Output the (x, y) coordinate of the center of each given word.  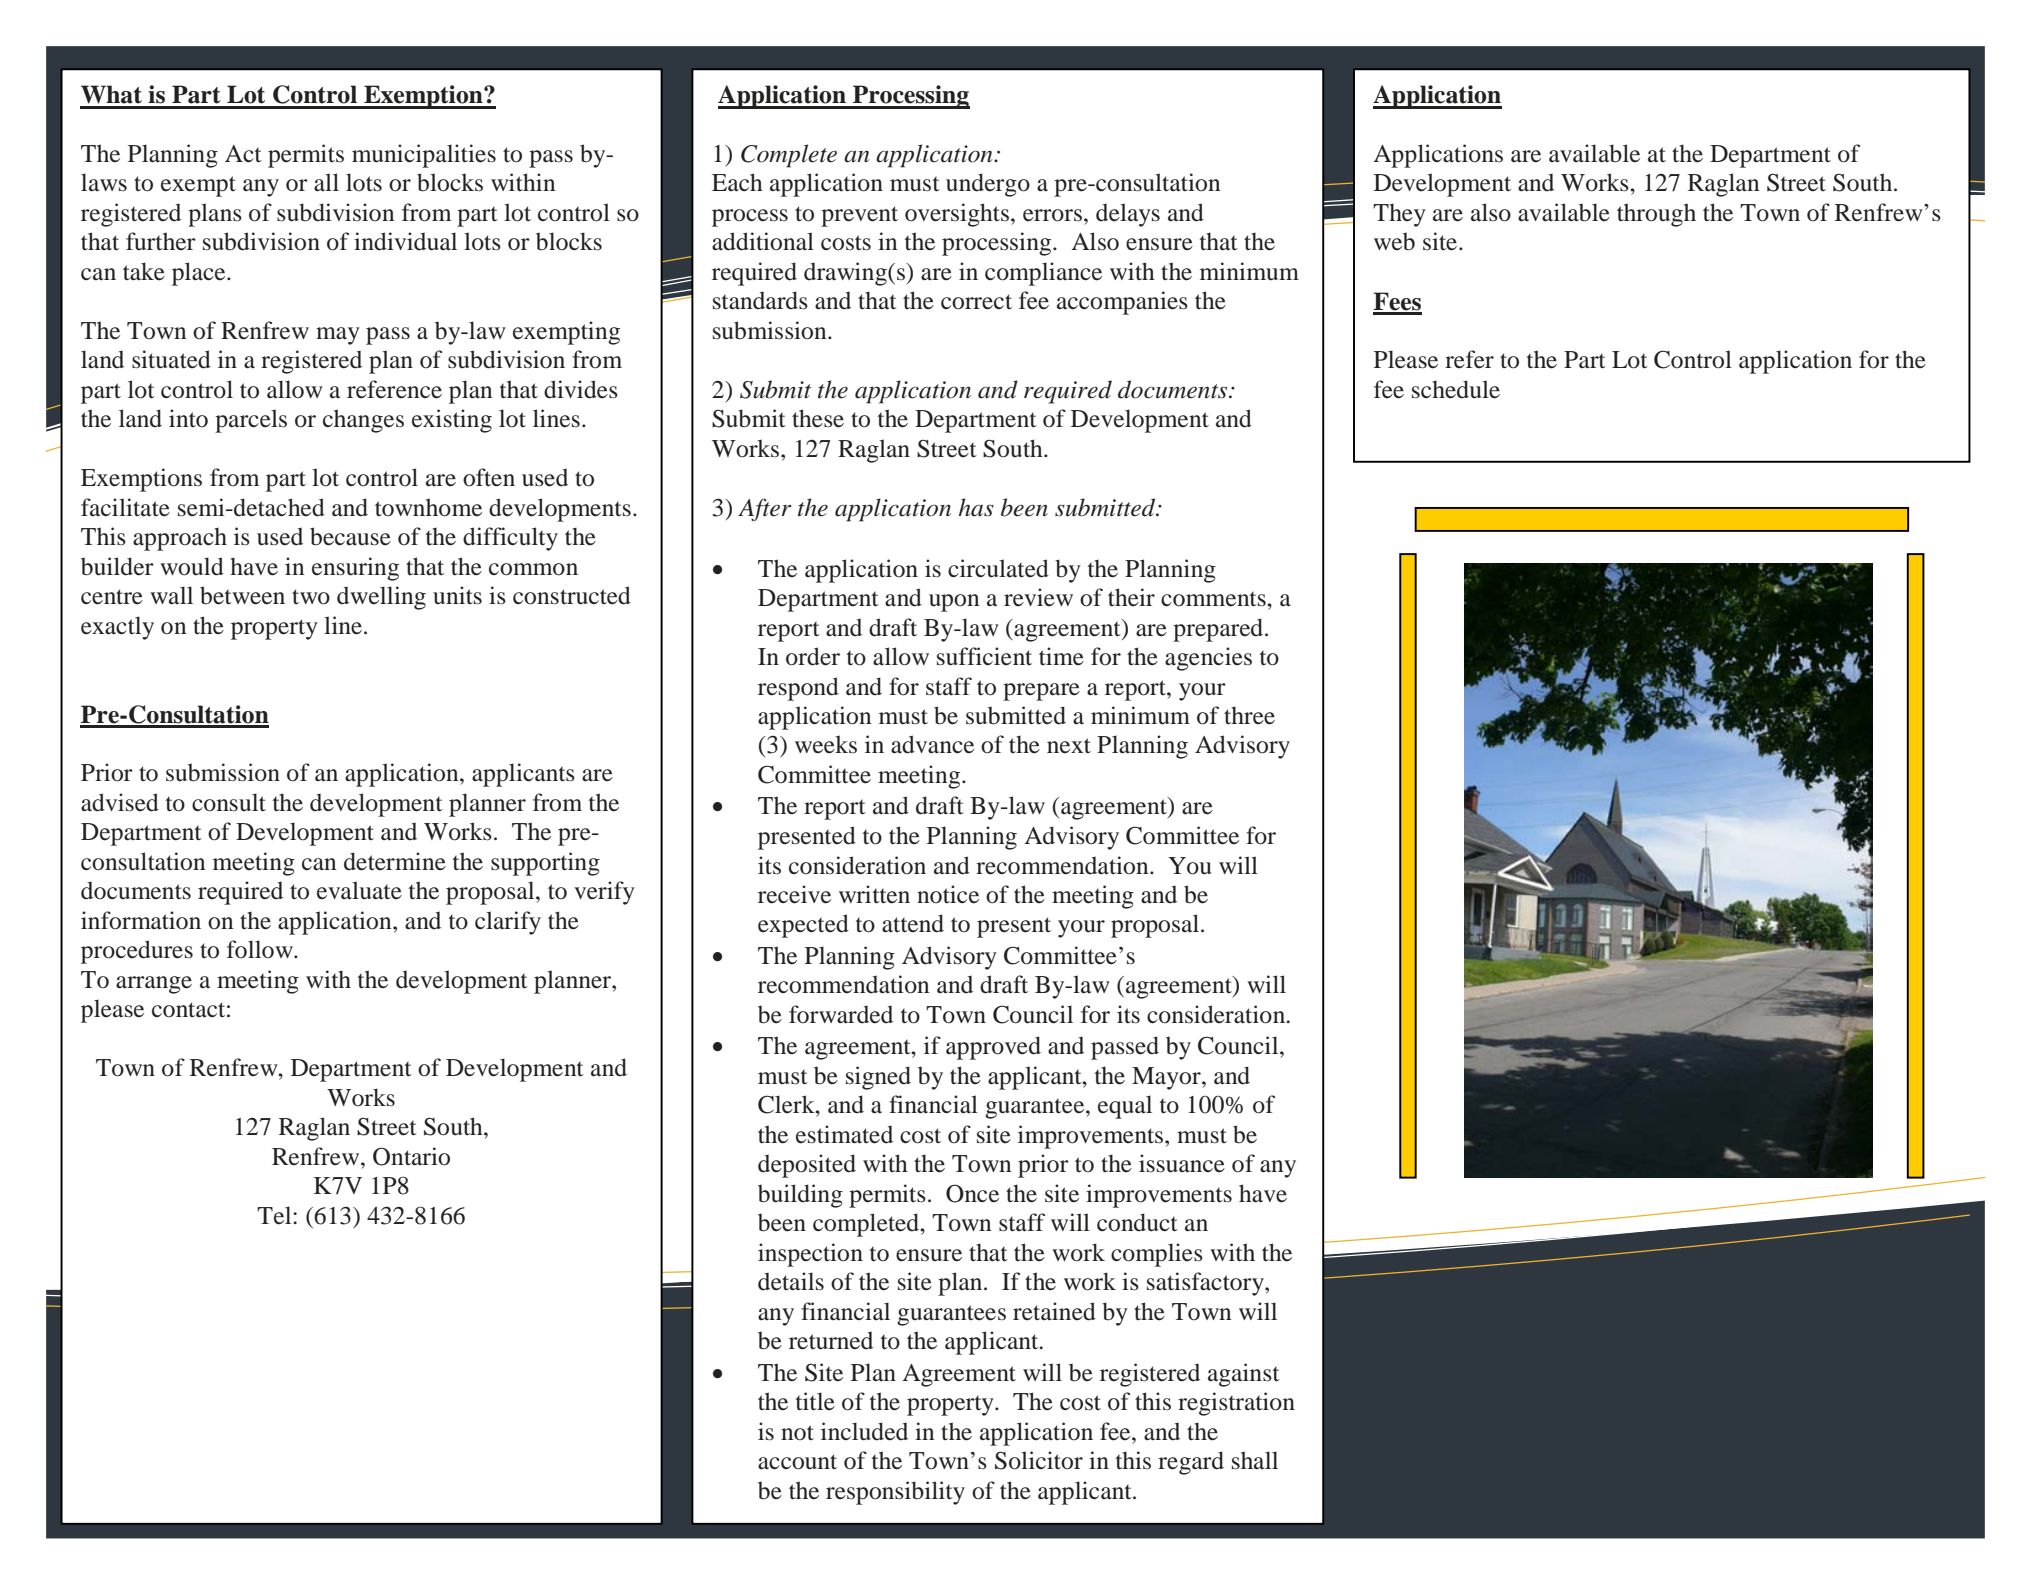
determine (395, 861)
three (1249, 715)
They (1399, 215)
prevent (859, 216)
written (874, 894)
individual (405, 241)
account (797, 1462)
